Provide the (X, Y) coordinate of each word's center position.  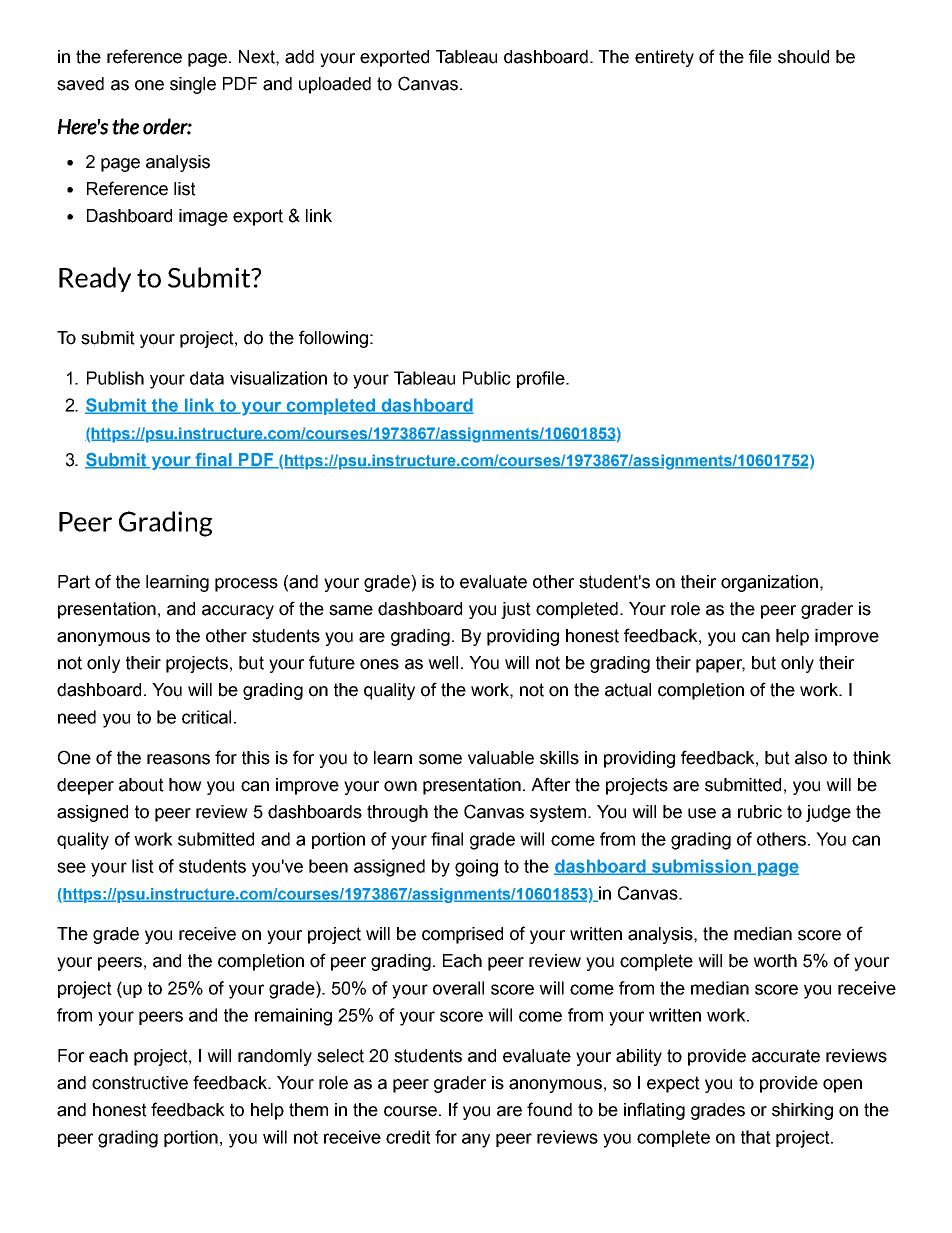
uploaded (335, 85)
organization (769, 583)
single (193, 85)
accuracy (238, 612)
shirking (802, 1111)
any (476, 1140)
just (516, 610)
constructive (140, 1083)
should (803, 57)
